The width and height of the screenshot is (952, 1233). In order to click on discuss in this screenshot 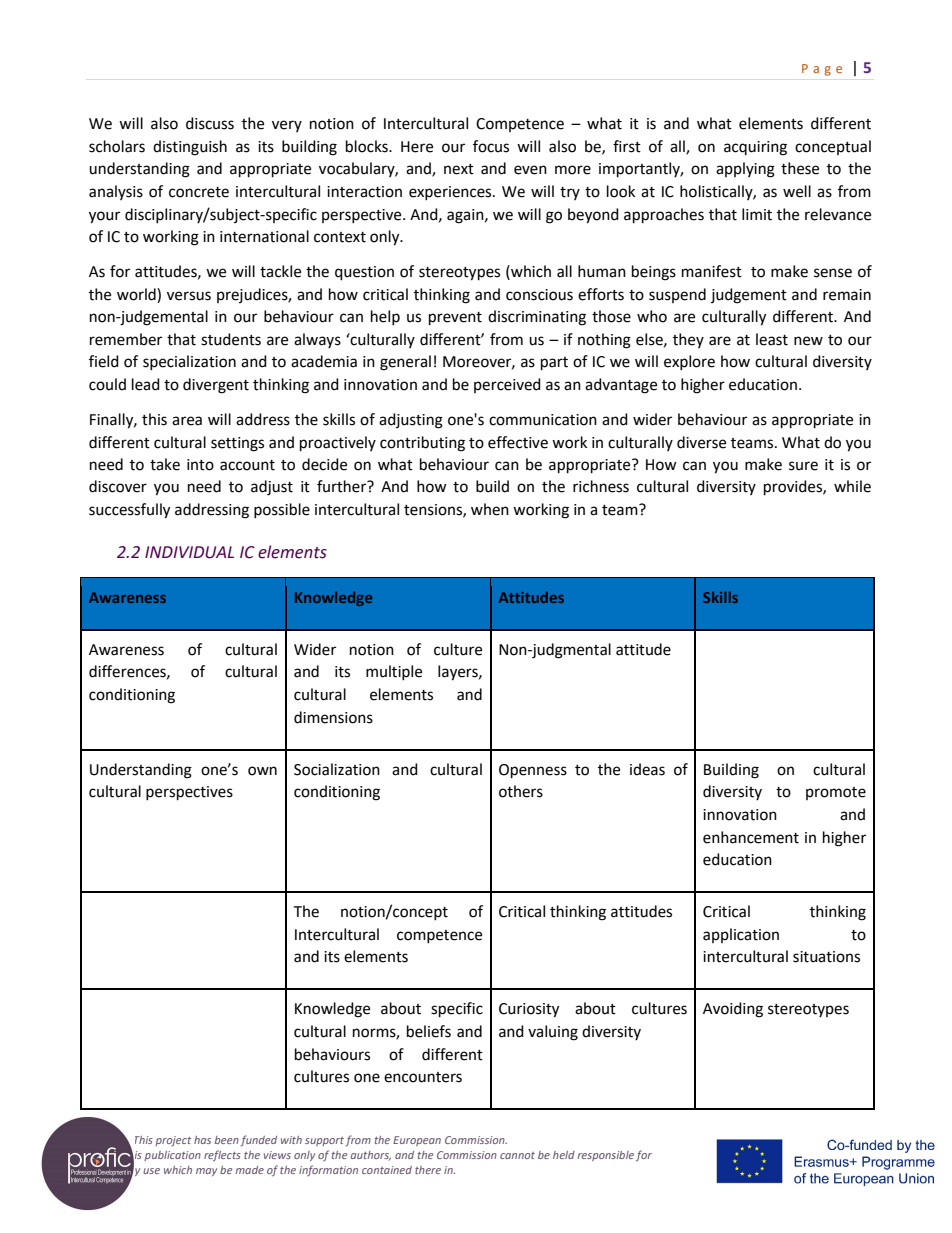, I will do `click(210, 123)`.
